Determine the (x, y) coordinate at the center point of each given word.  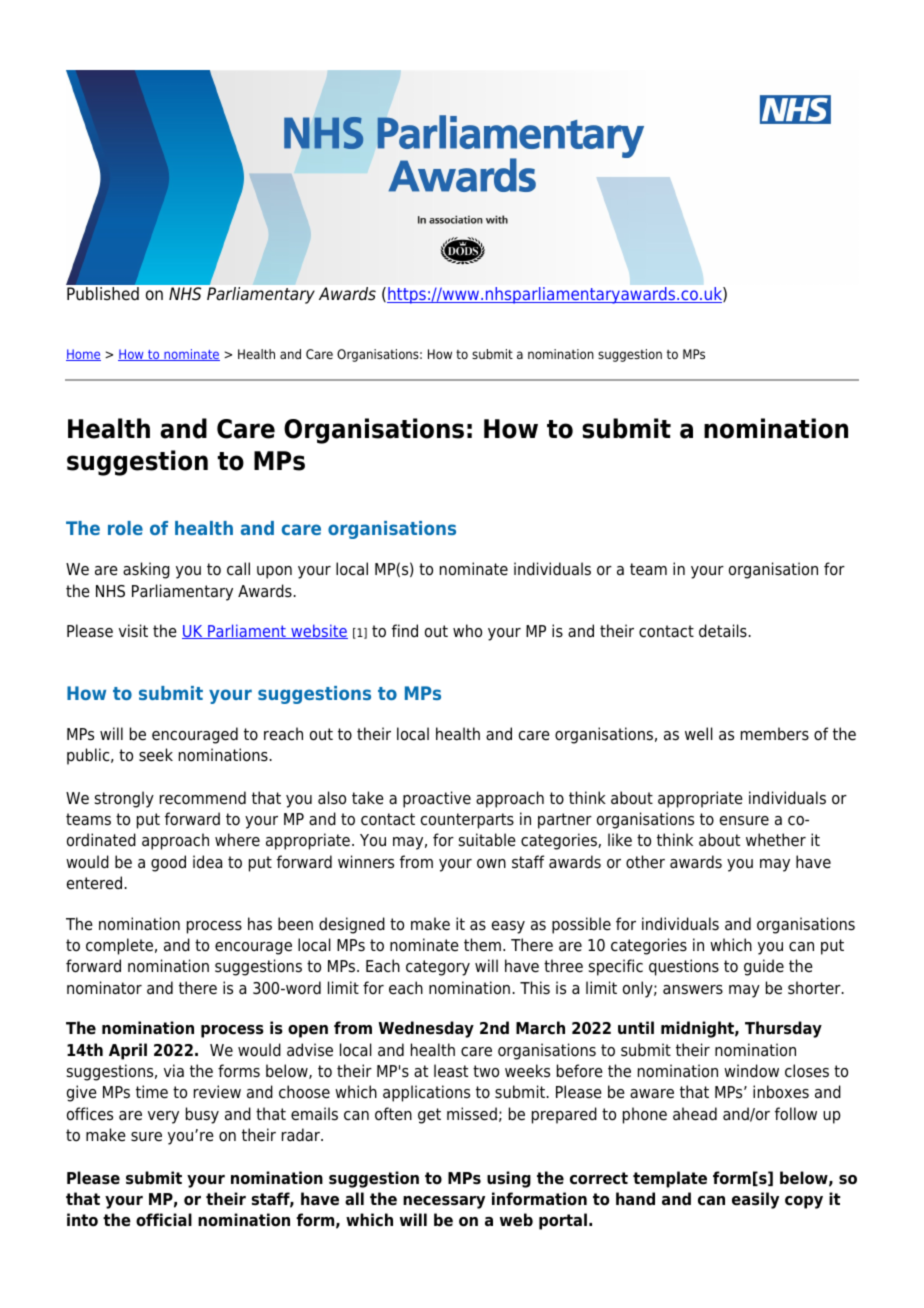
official (164, 1220)
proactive (437, 799)
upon (274, 572)
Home (83, 355)
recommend (203, 798)
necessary (444, 1202)
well (699, 734)
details (723, 631)
